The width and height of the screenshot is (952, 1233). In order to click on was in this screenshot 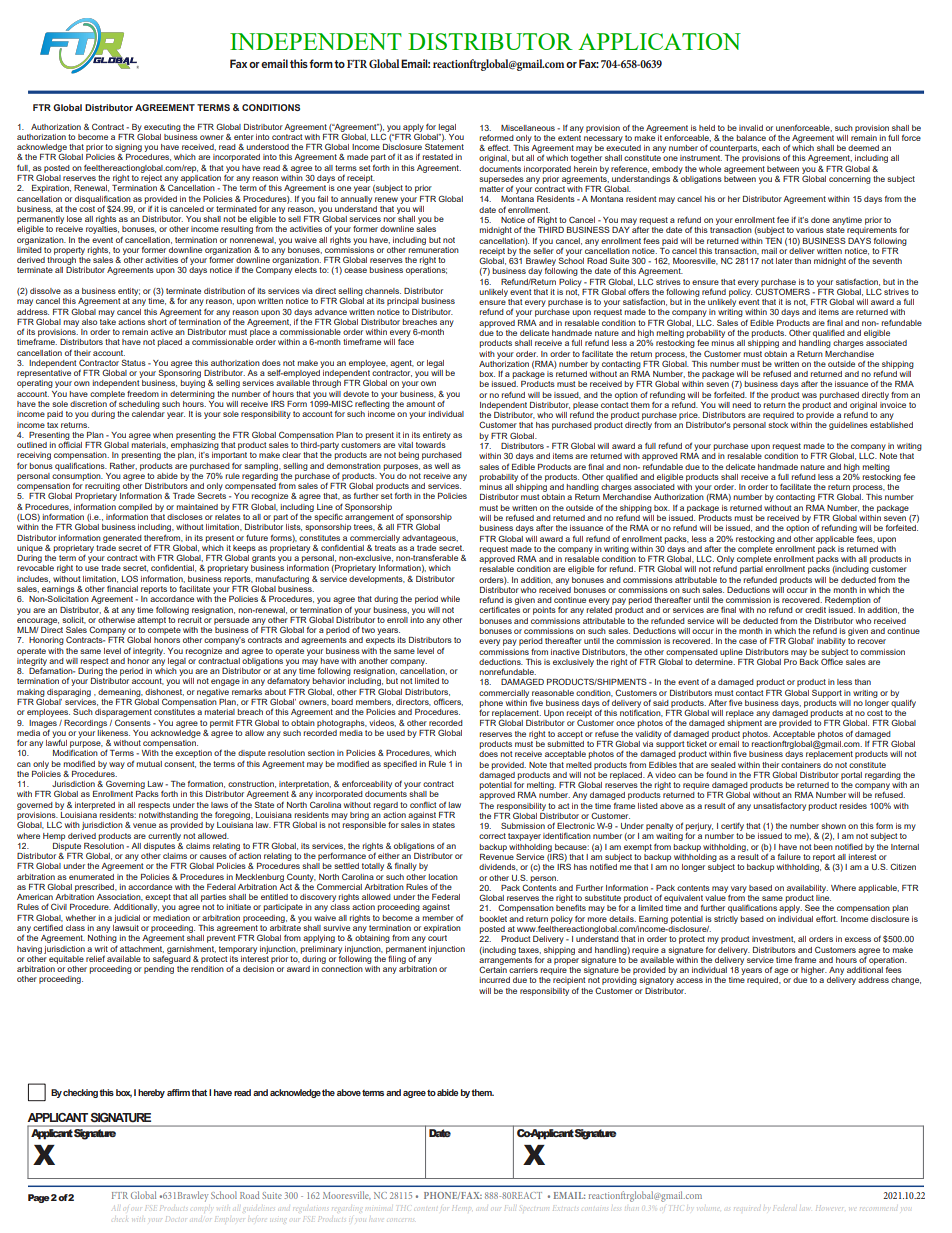, I will do `click(809, 395)`.
